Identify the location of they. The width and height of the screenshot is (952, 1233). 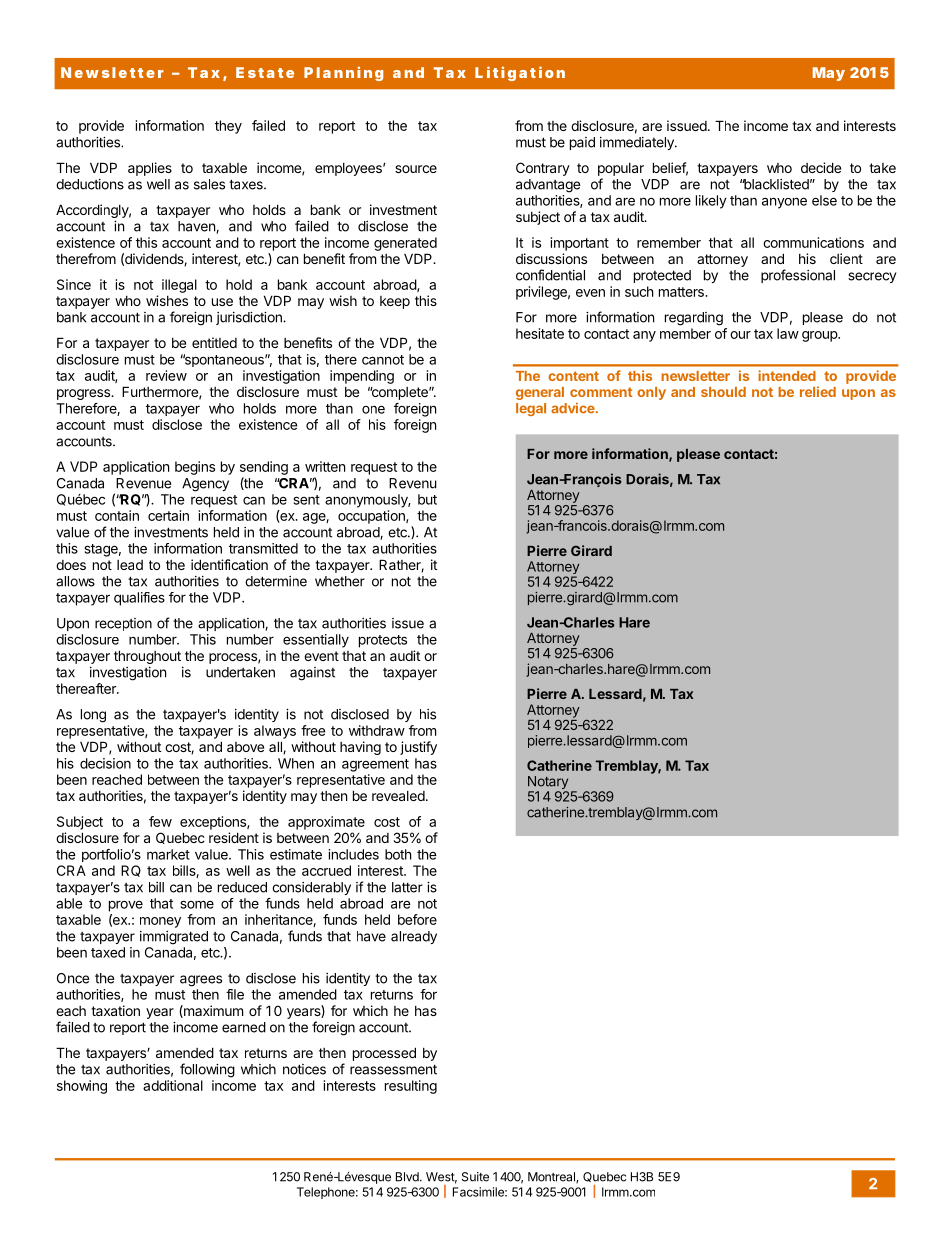
(228, 127).
